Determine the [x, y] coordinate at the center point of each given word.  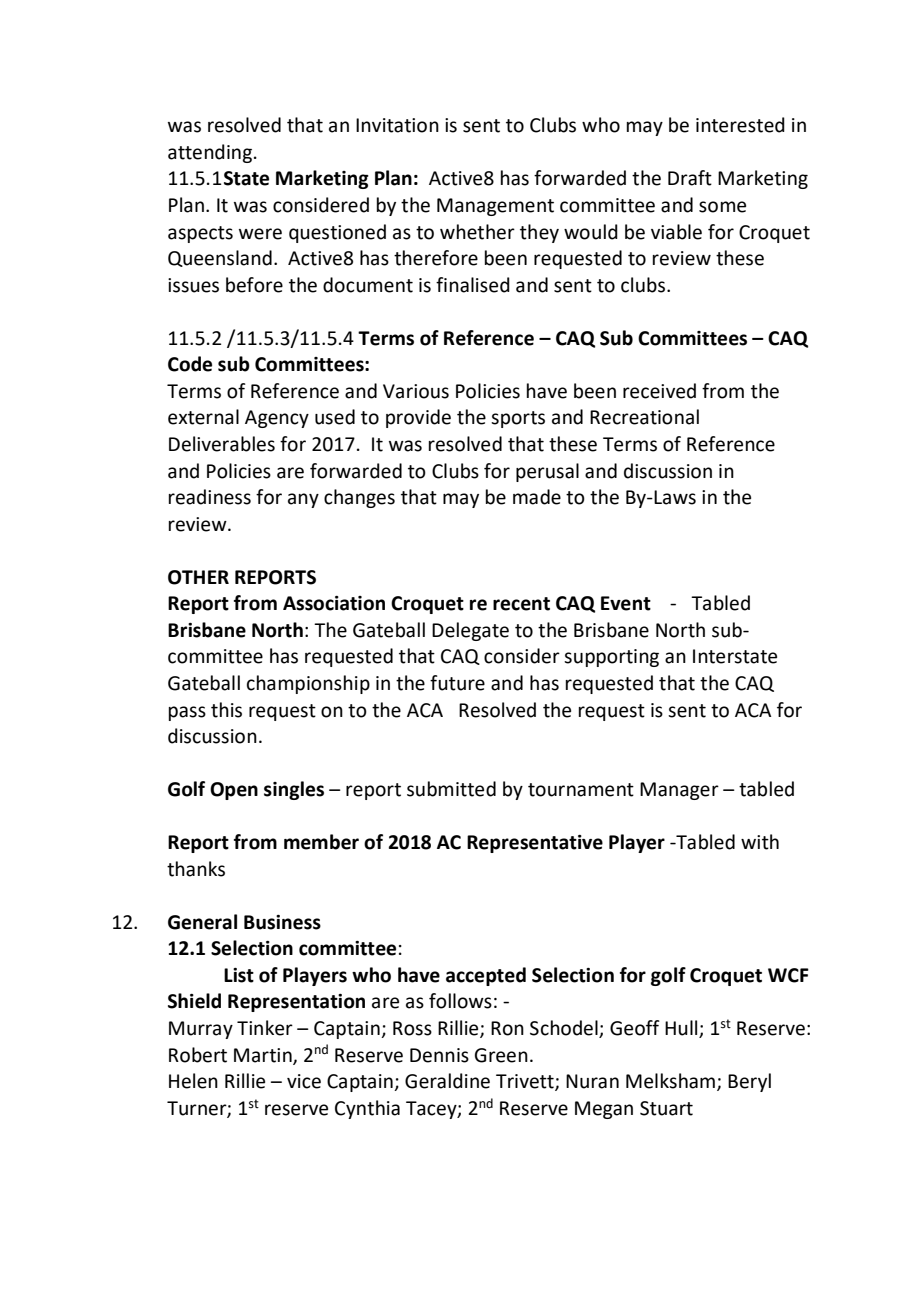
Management [495, 207]
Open [234, 791]
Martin [264, 1056]
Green [501, 1055]
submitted [451, 789]
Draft [690, 178]
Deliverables [222, 444]
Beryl [749, 1082]
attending [211, 153]
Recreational [644, 417]
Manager [679, 791]
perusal [547, 472]
